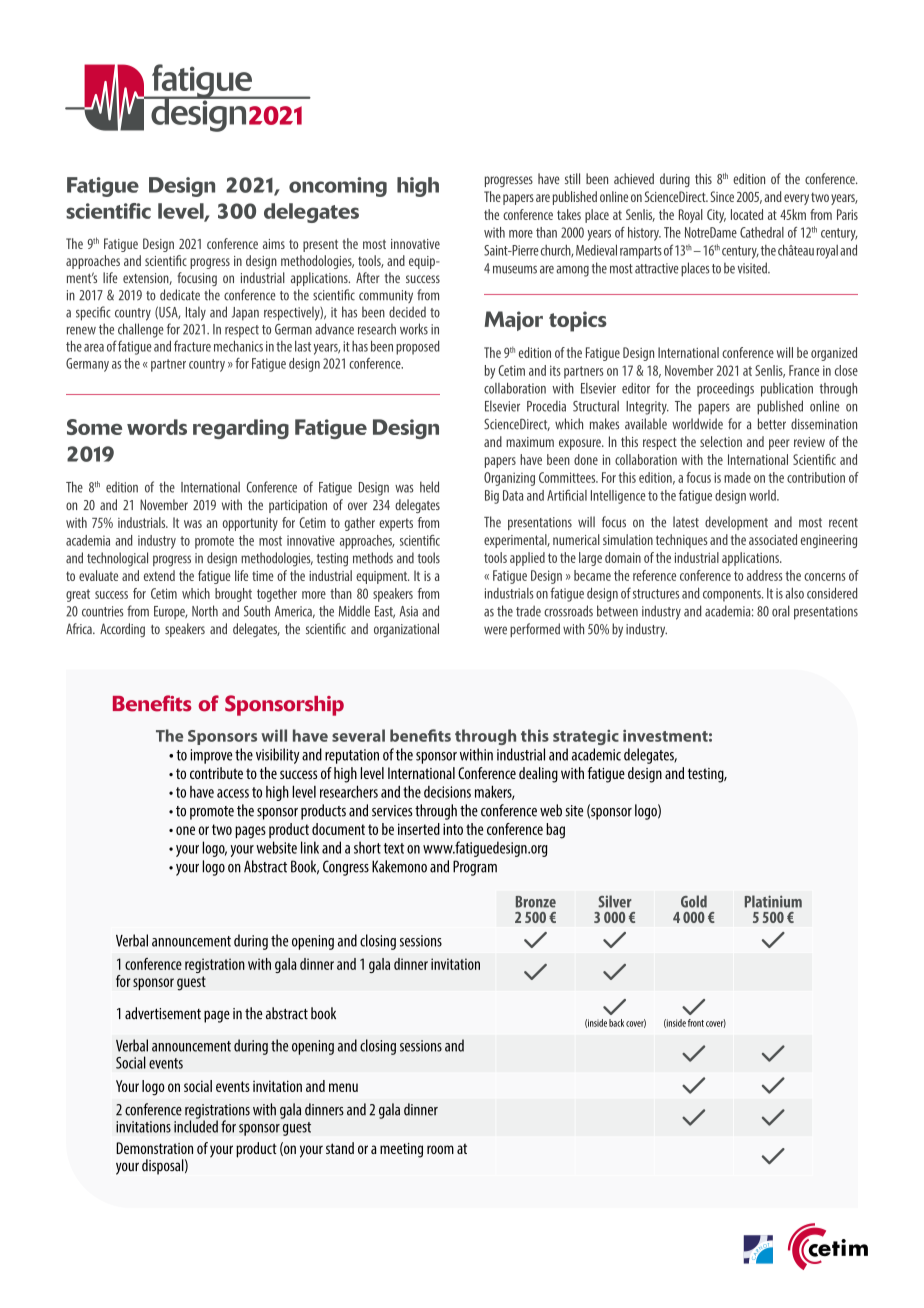  What do you see at coordinates (274, 244) in the screenshot?
I see `aims` at bounding box center [274, 244].
